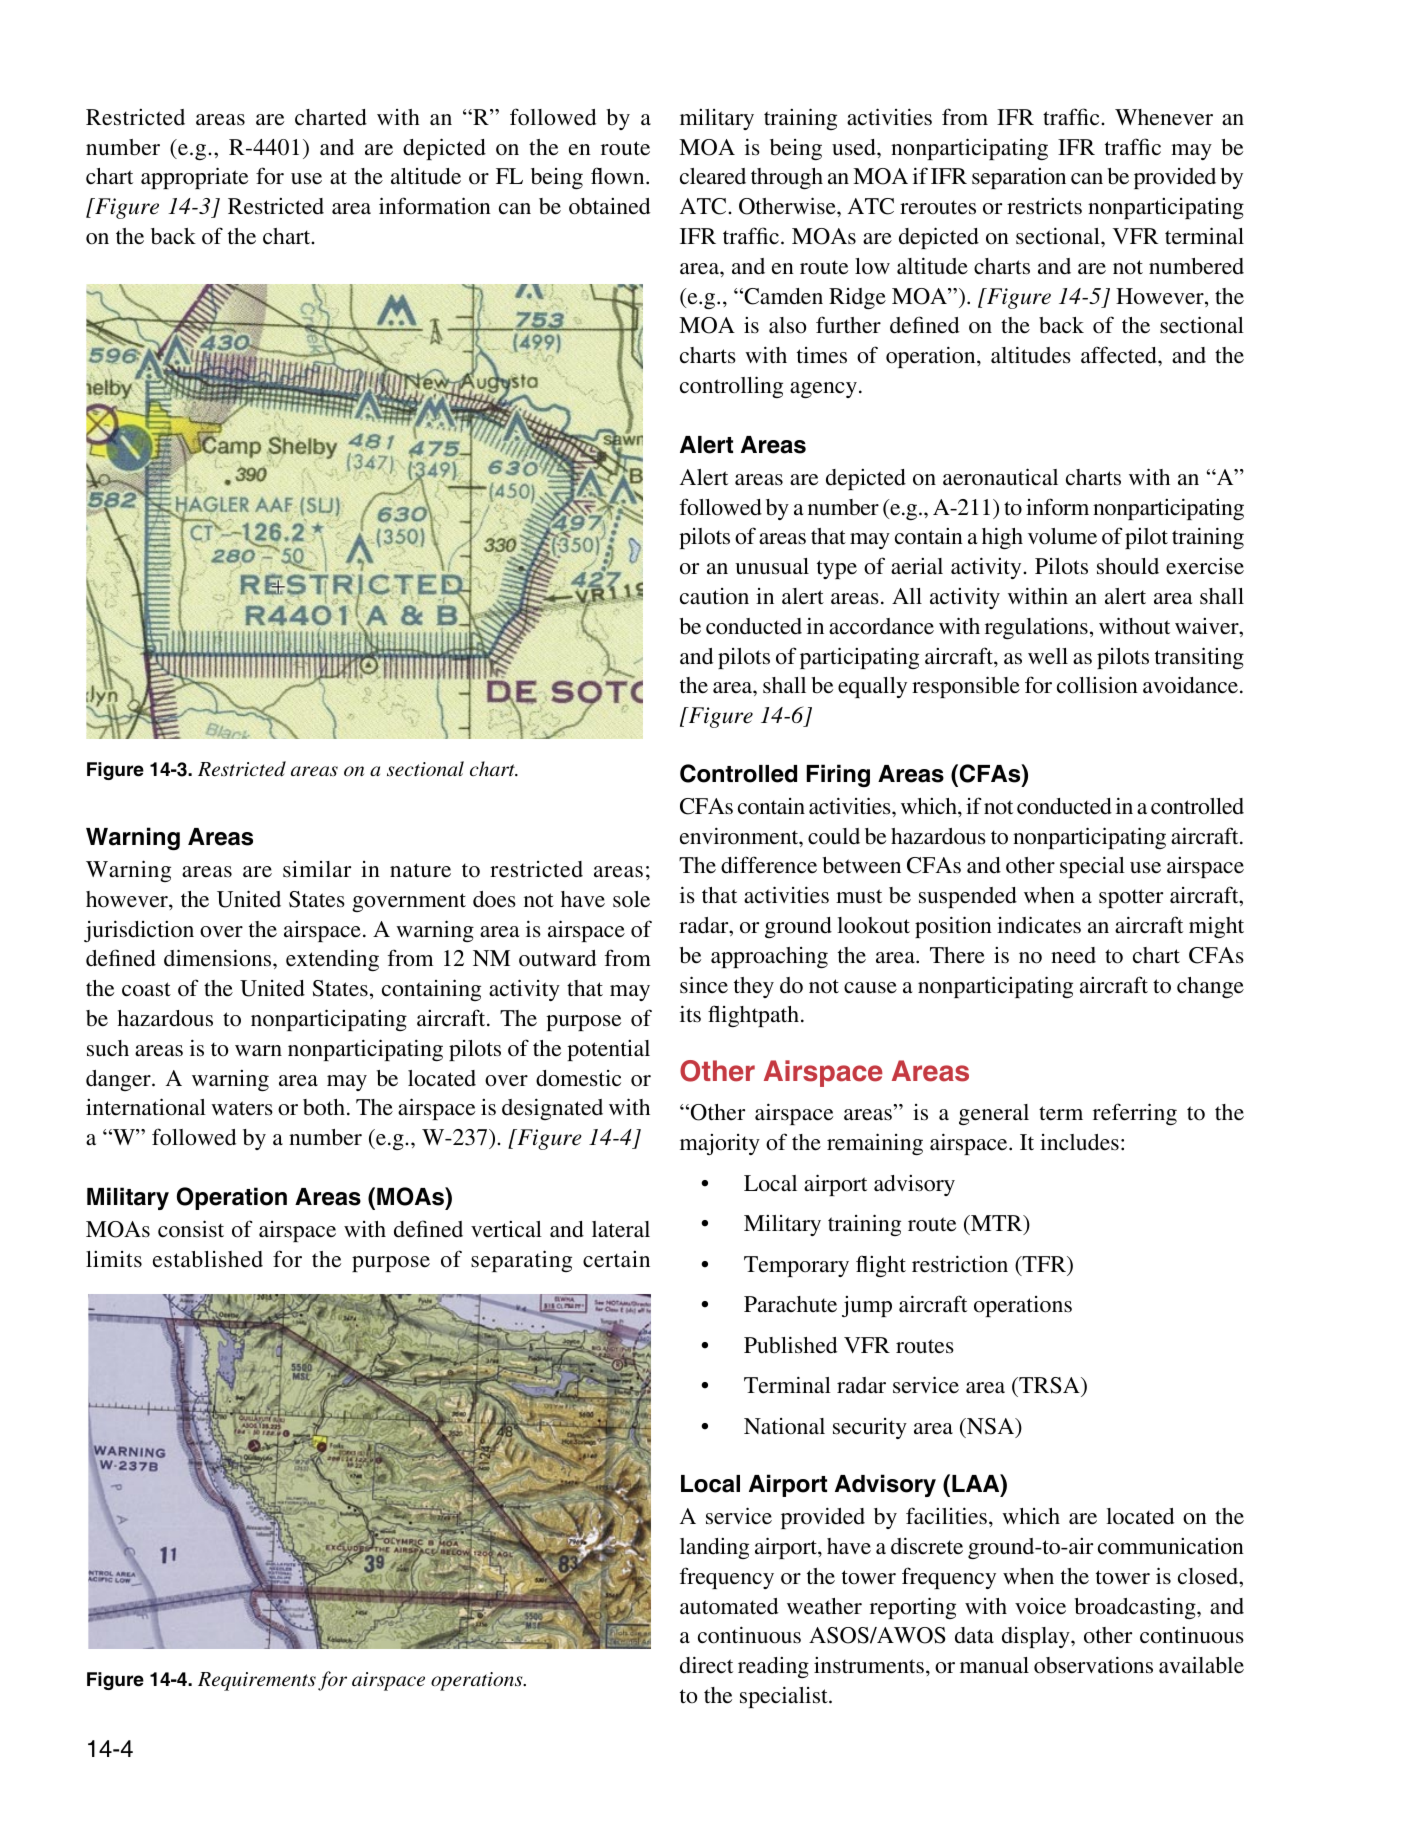  What do you see at coordinates (219, 958) in the image?
I see `dimensions` at bounding box center [219, 958].
